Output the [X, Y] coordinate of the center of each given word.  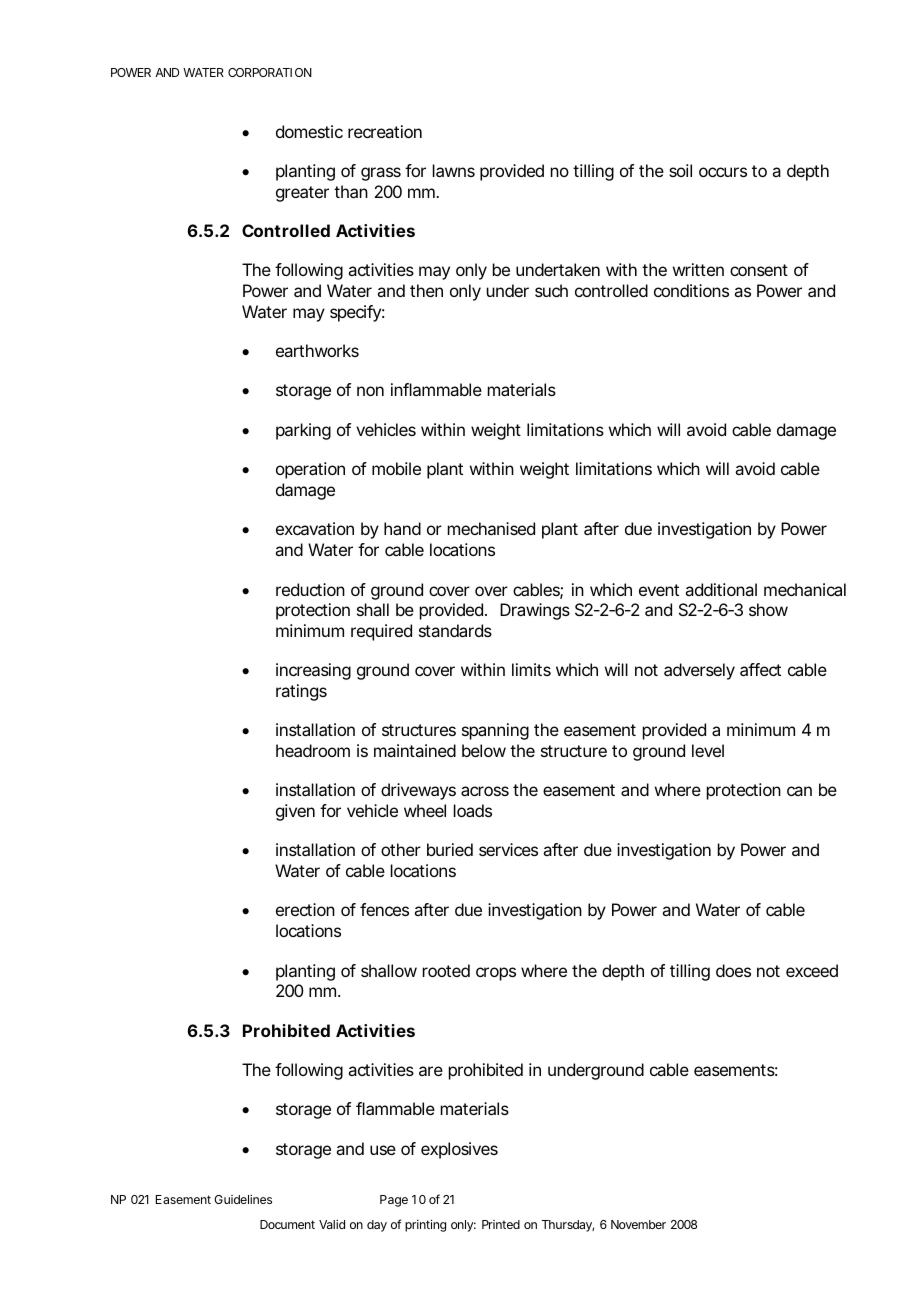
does [733, 970]
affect [760, 669]
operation [310, 470]
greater [302, 194]
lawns [454, 170]
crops [496, 974]
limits [531, 669]
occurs [723, 172]
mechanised [491, 528]
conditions [691, 290]
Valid [332, 1224]
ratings [301, 692]
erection [305, 909]
